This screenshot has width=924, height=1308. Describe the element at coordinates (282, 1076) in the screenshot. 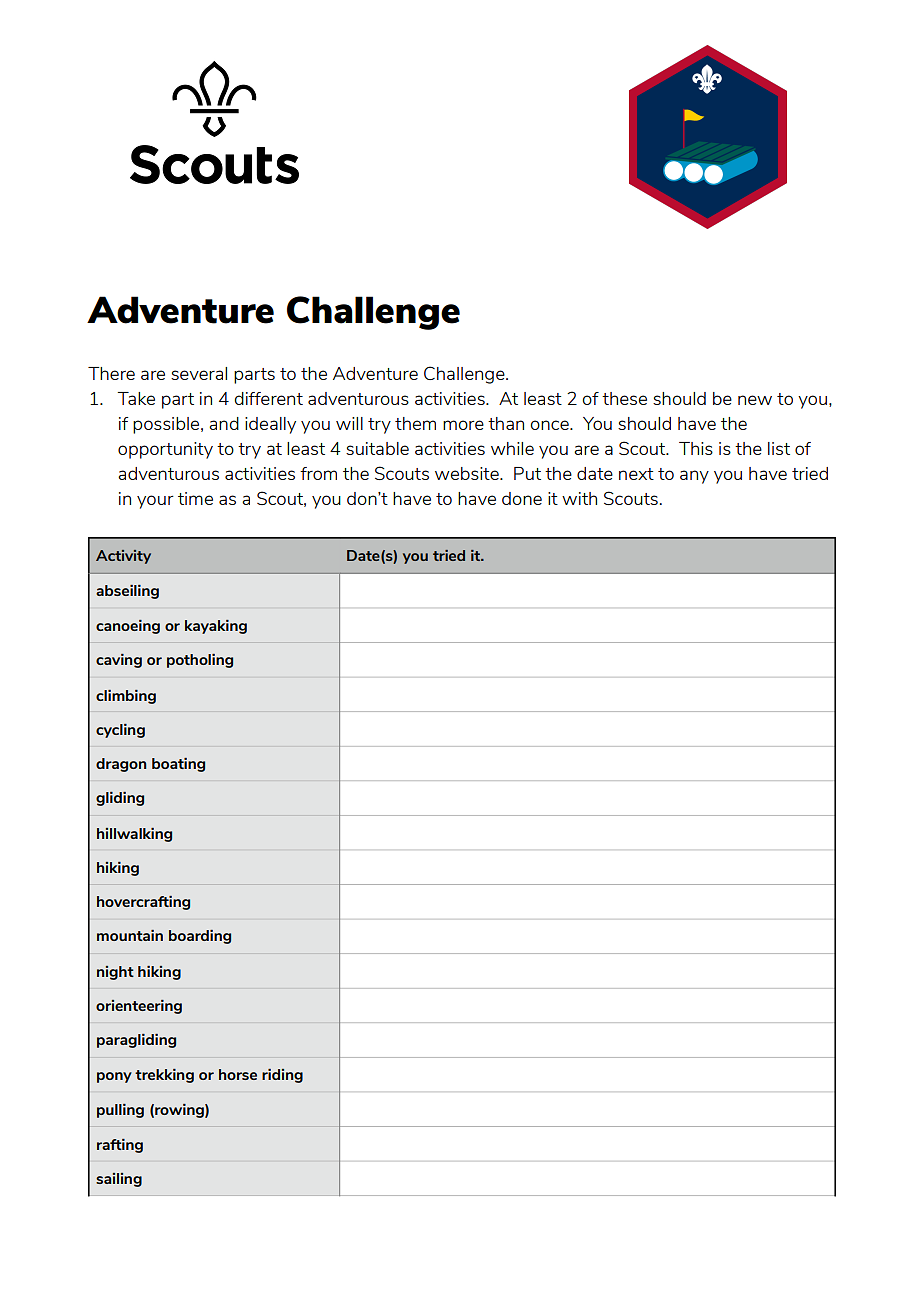

I see `riding` at that location.
